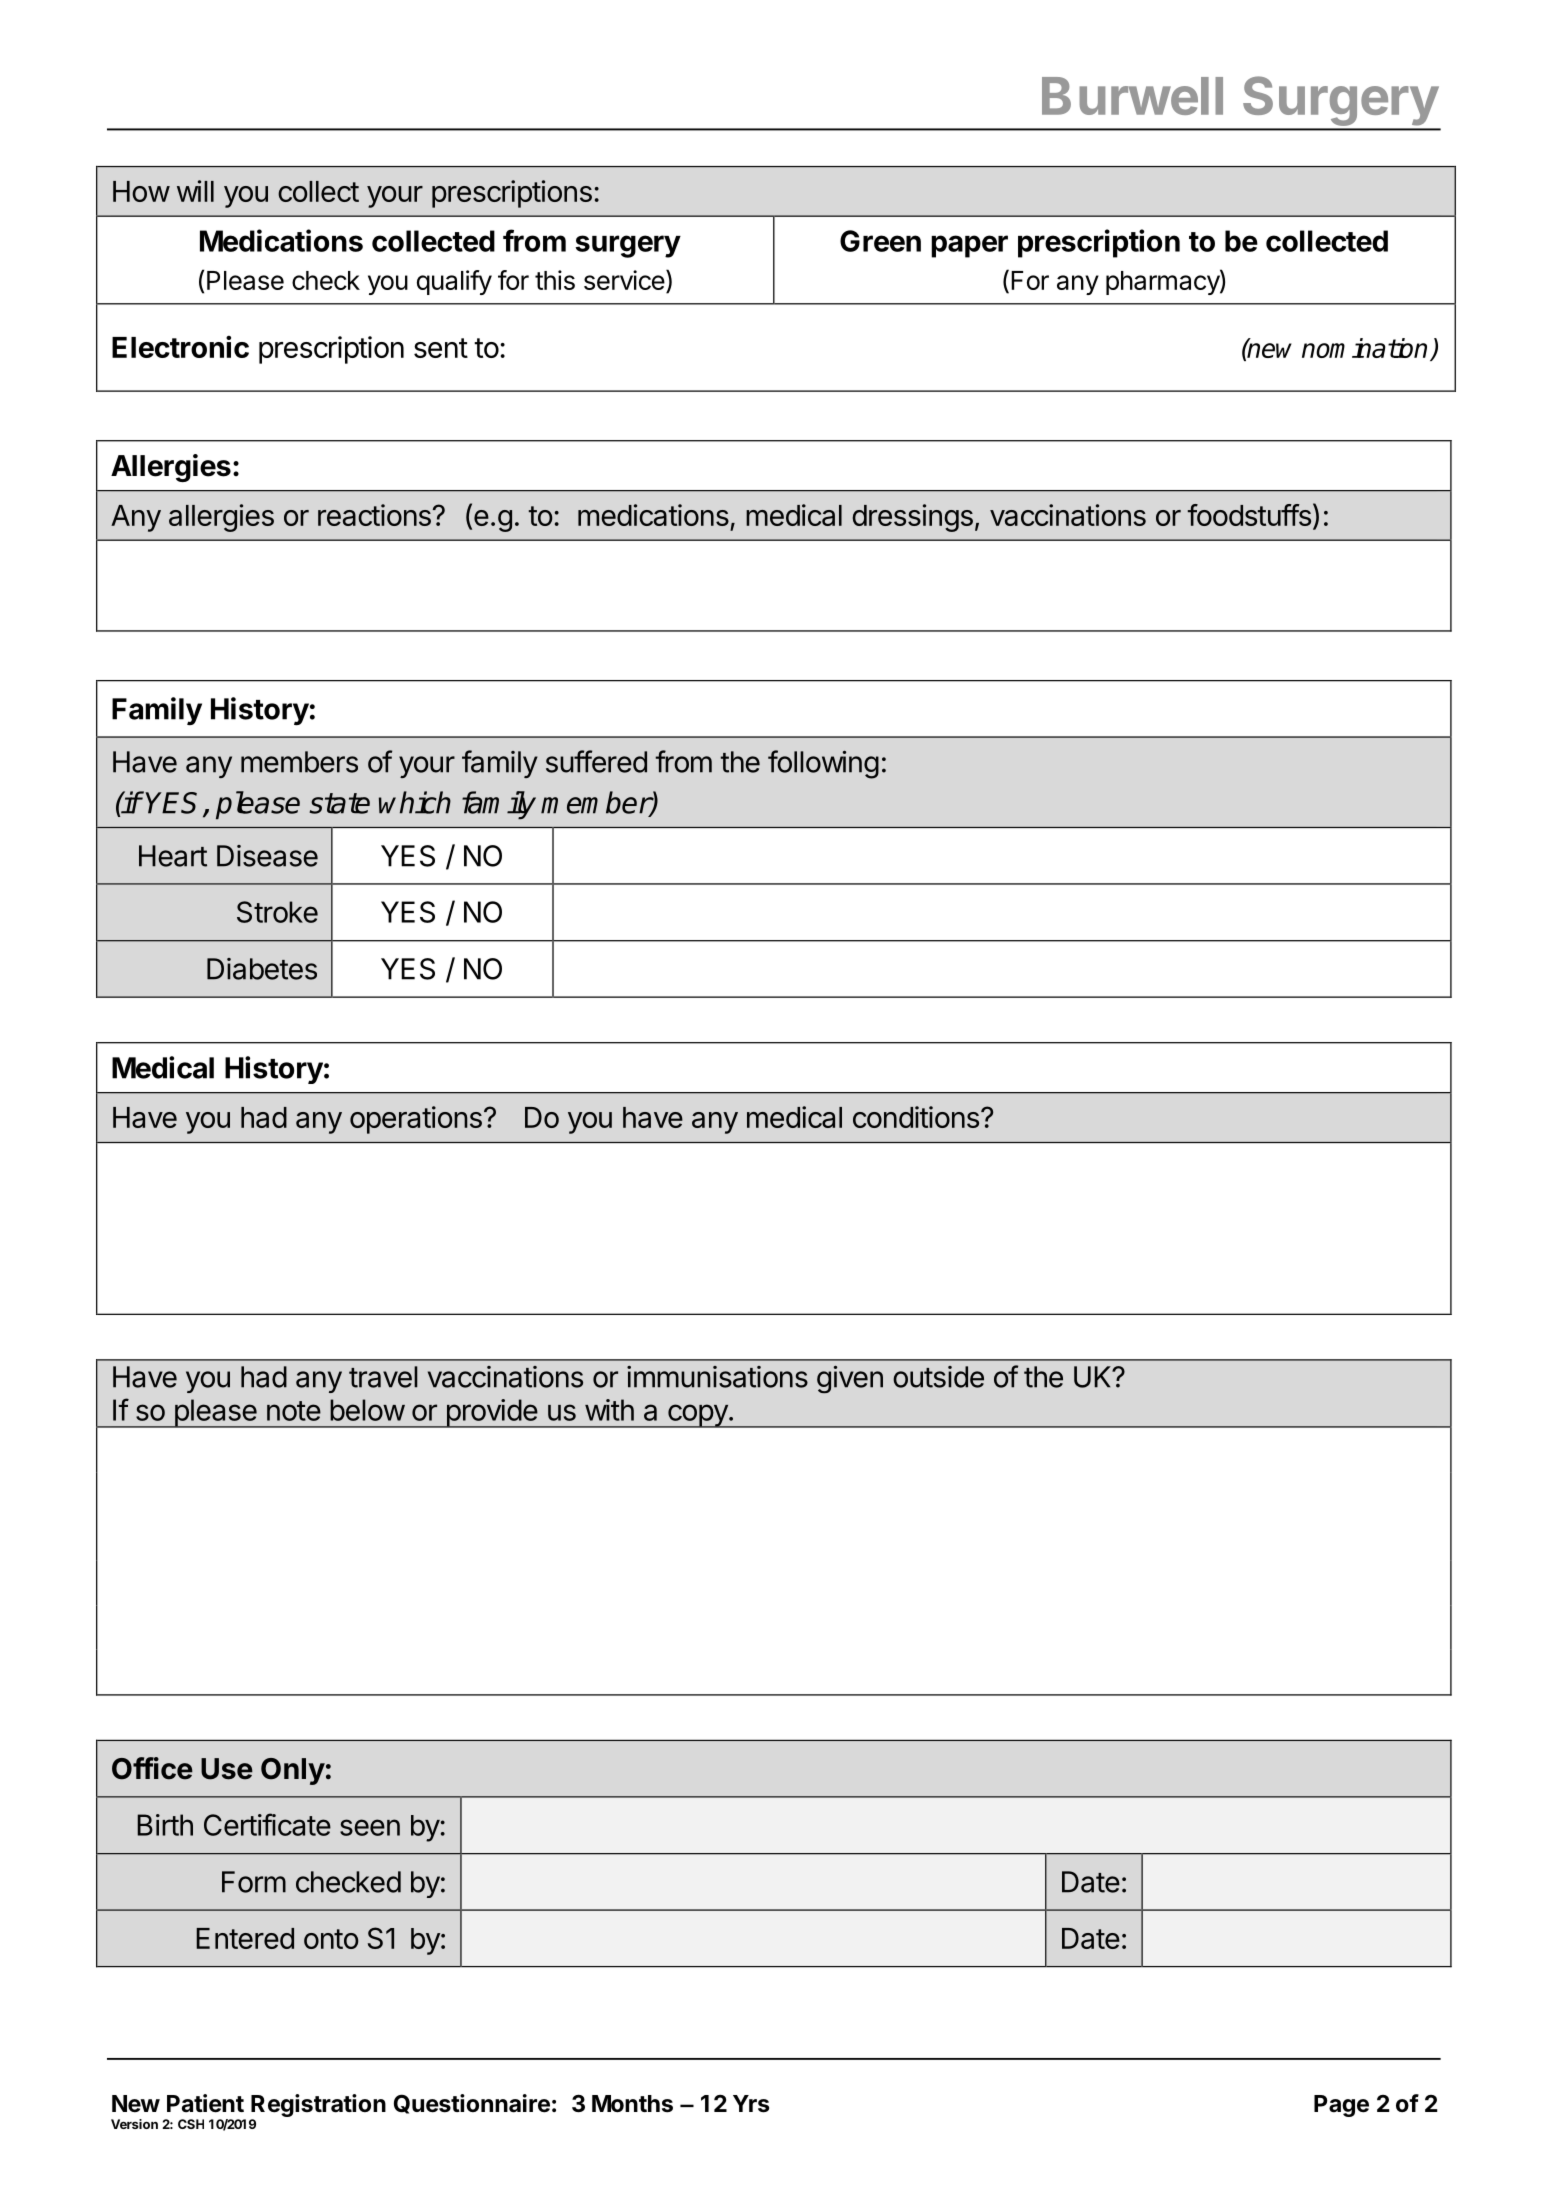  I want to click on Registration, so click(318, 2105).
